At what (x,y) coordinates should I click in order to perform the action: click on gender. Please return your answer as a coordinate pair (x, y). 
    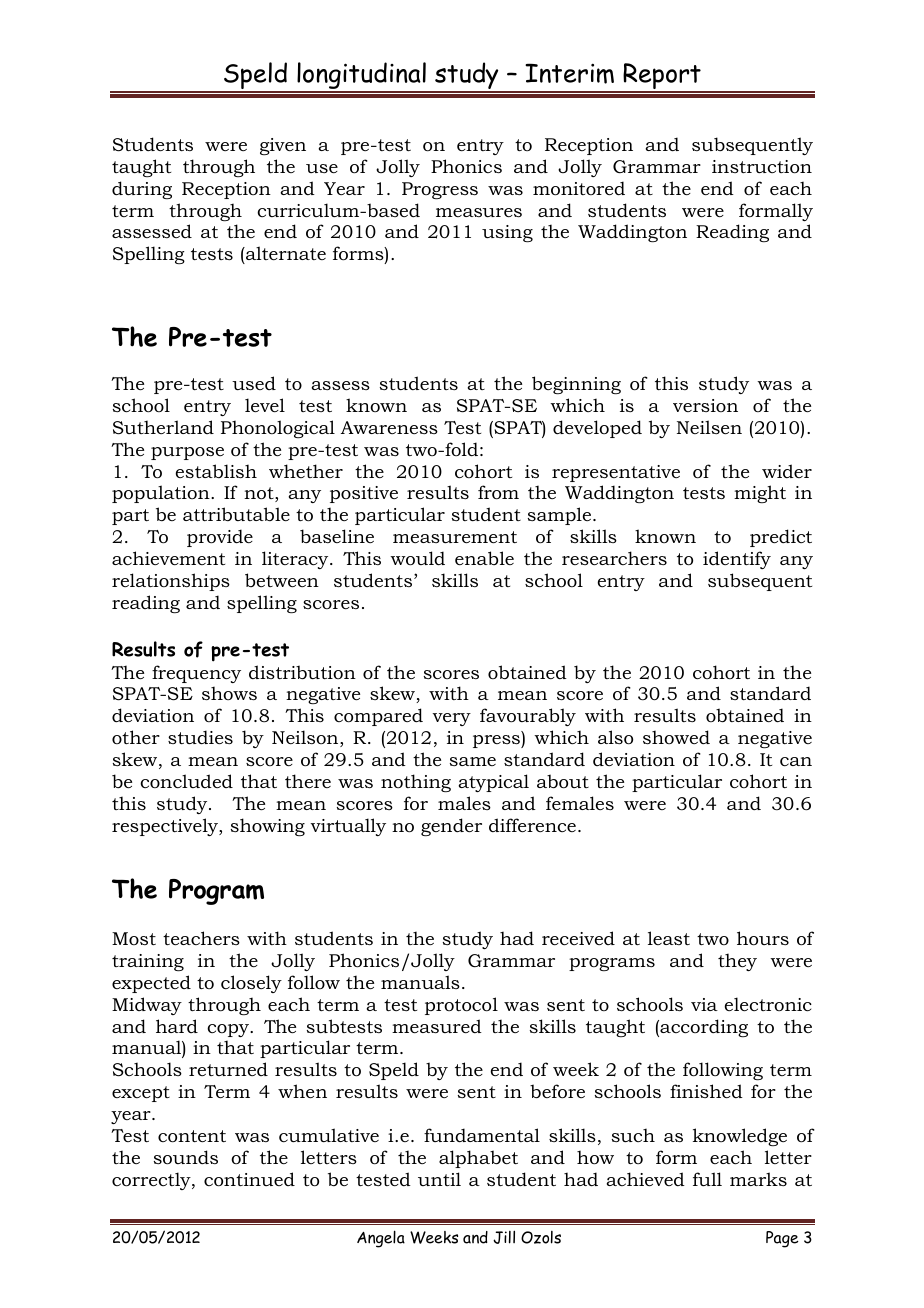
    Looking at the image, I should click on (451, 827).
